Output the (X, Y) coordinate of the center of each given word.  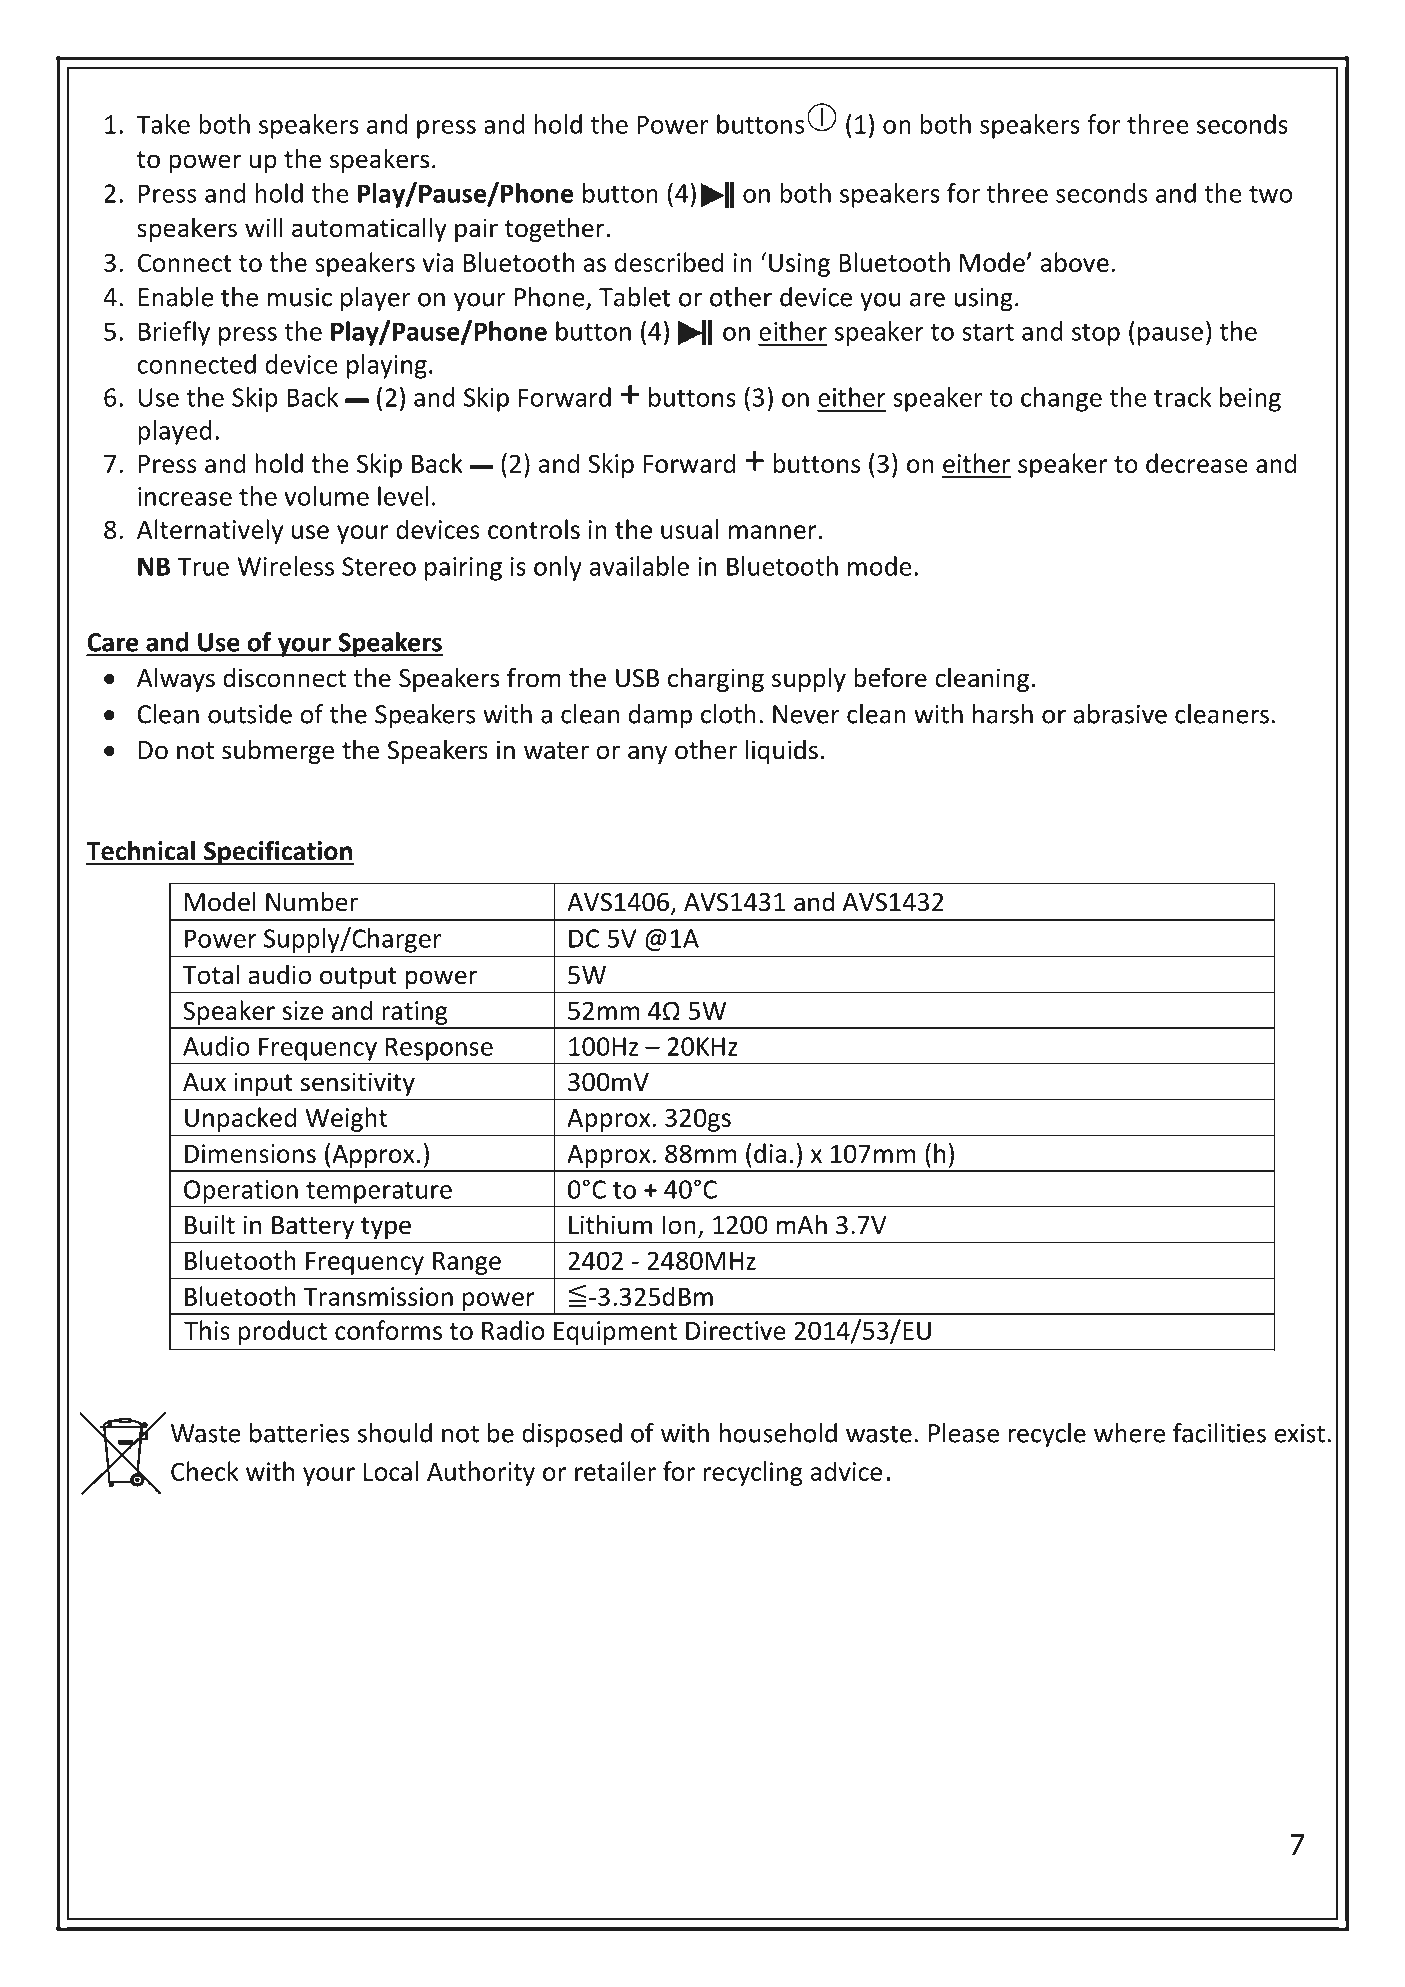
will (263, 227)
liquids (782, 751)
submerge (278, 751)
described (669, 262)
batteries (299, 1433)
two (1270, 194)
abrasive (1120, 714)
